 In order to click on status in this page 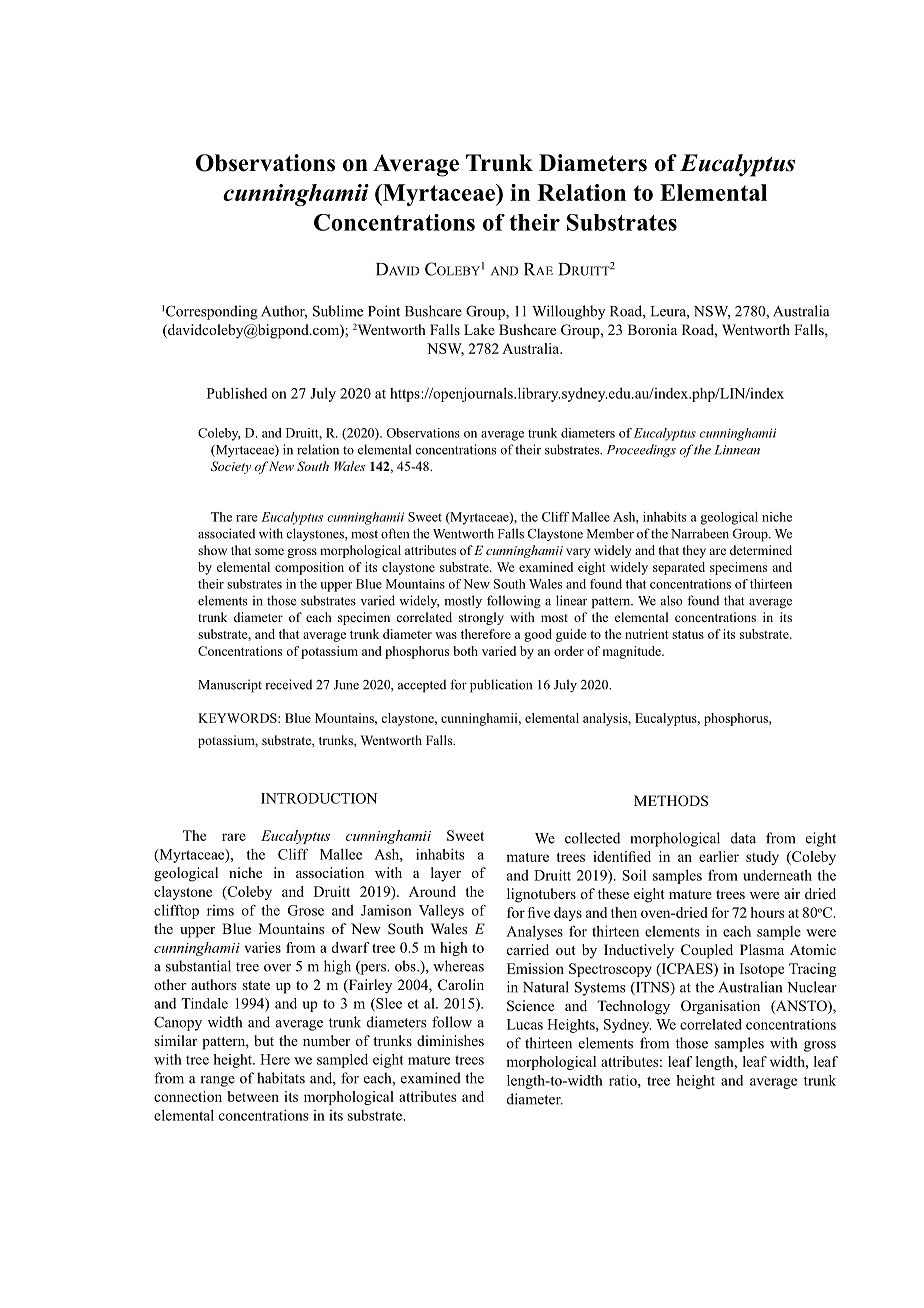, I will do `click(688, 634)`.
